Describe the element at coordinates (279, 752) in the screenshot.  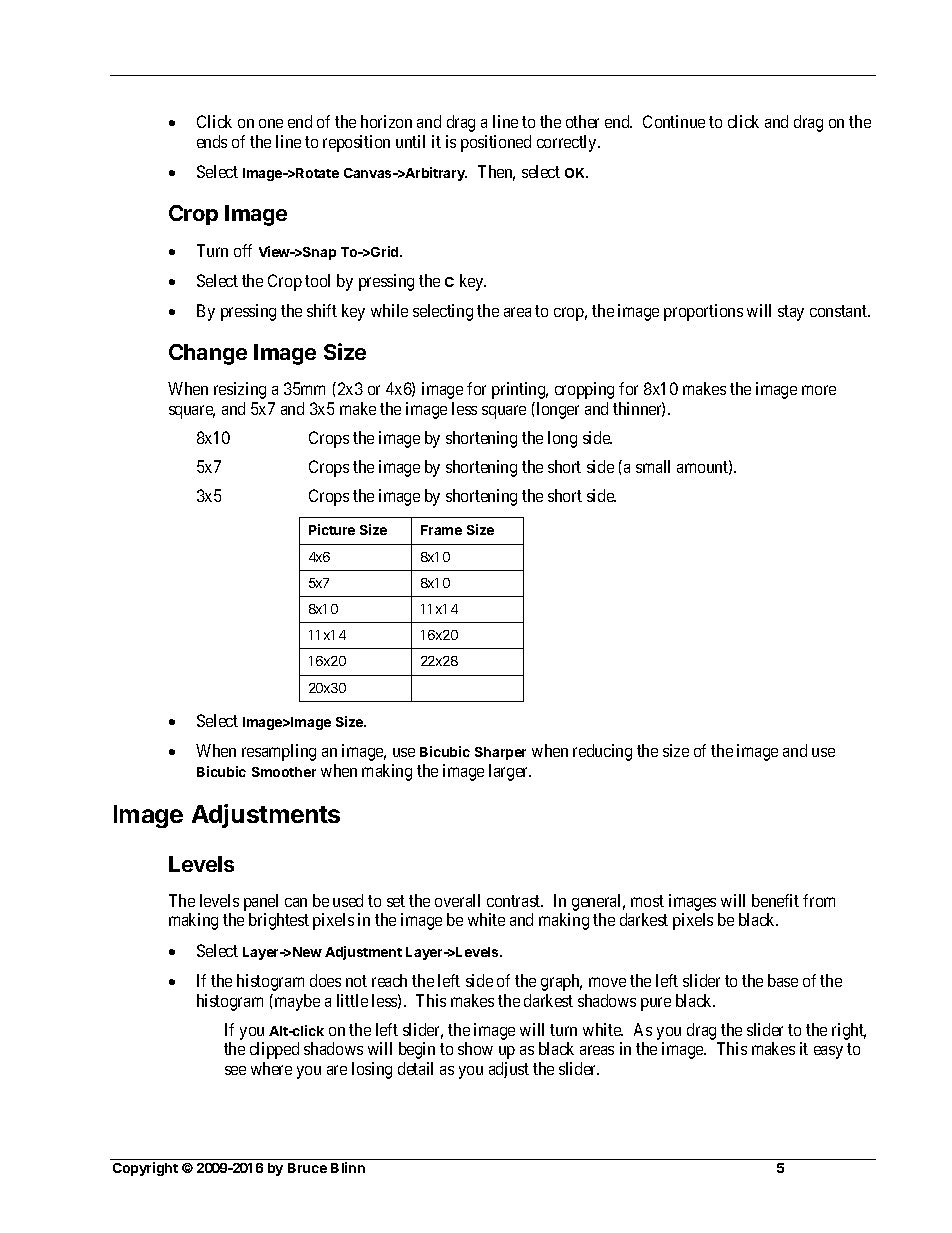
I see `resampling` at that location.
